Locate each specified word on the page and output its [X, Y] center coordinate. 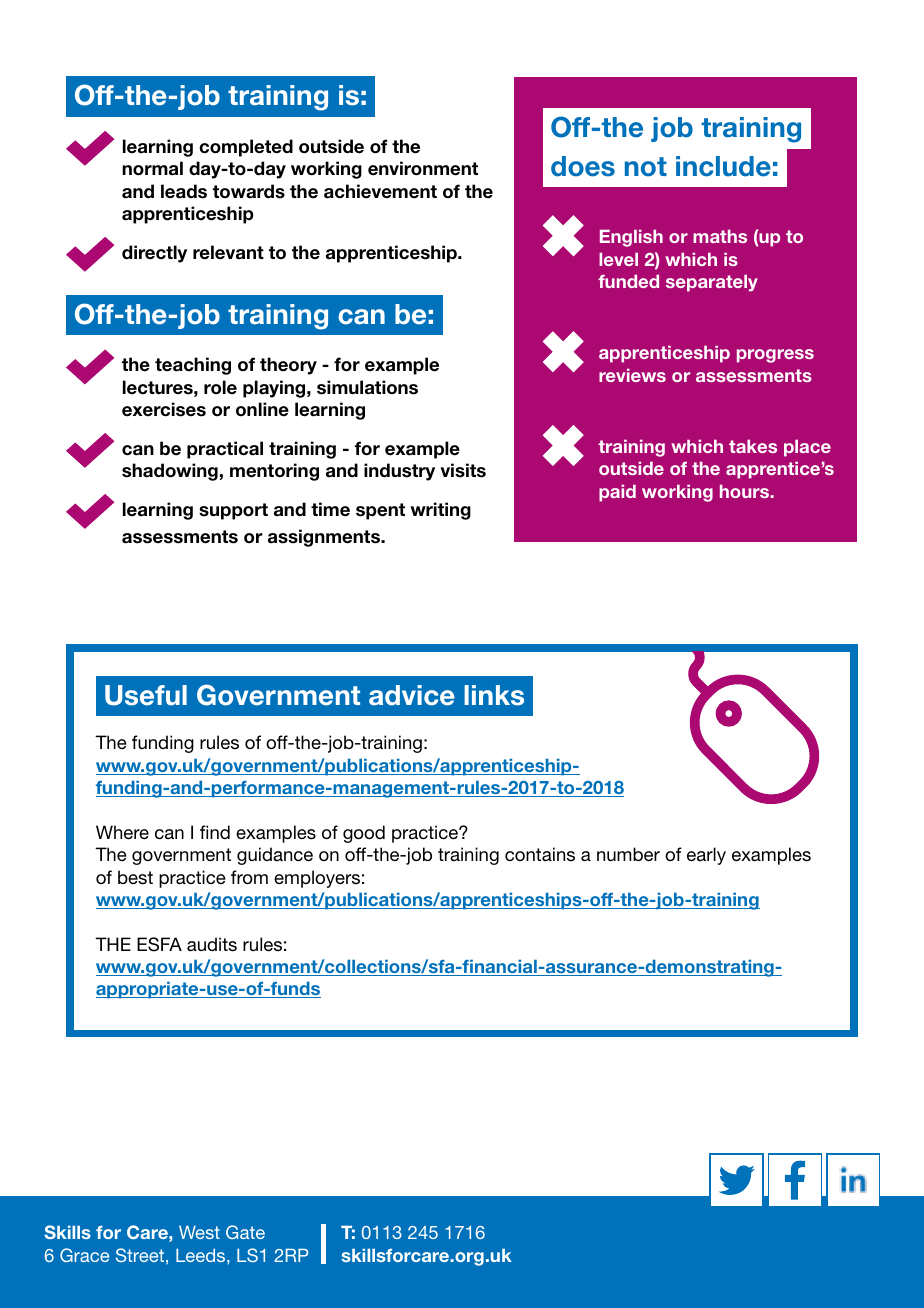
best [135, 877]
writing [441, 511]
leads [184, 191]
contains [540, 854]
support [233, 511]
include [723, 166]
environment [423, 168]
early [706, 856]
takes [753, 446]
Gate [245, 1232]
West [199, 1232]
